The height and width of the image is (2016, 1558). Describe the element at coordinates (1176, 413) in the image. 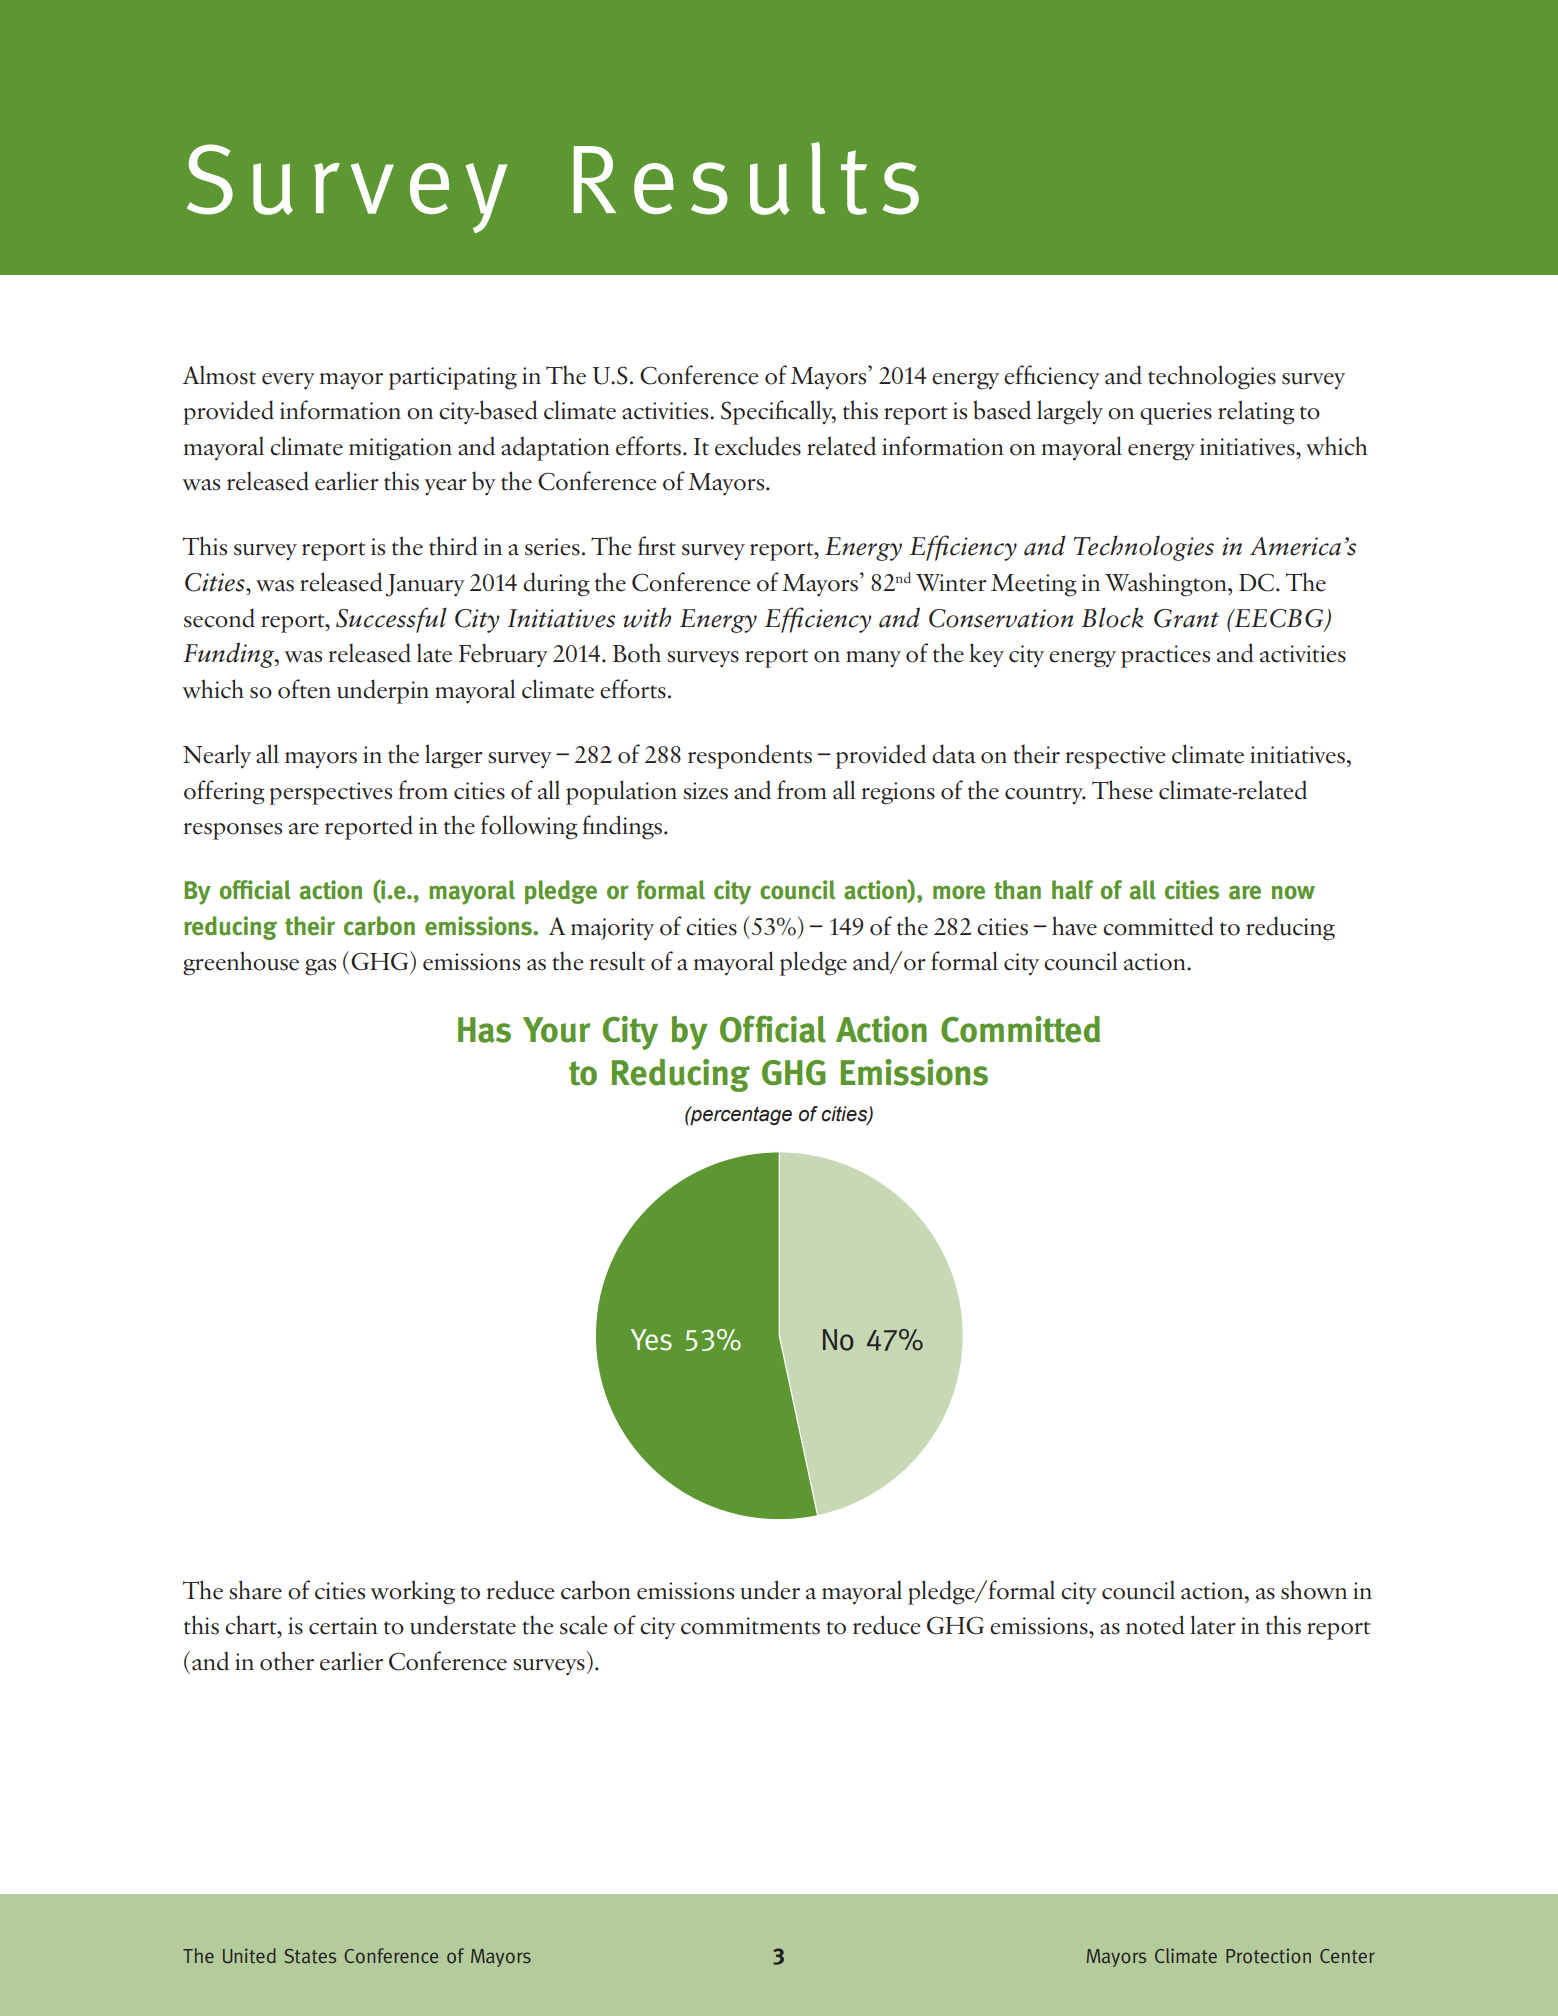

I see `queries` at that location.
